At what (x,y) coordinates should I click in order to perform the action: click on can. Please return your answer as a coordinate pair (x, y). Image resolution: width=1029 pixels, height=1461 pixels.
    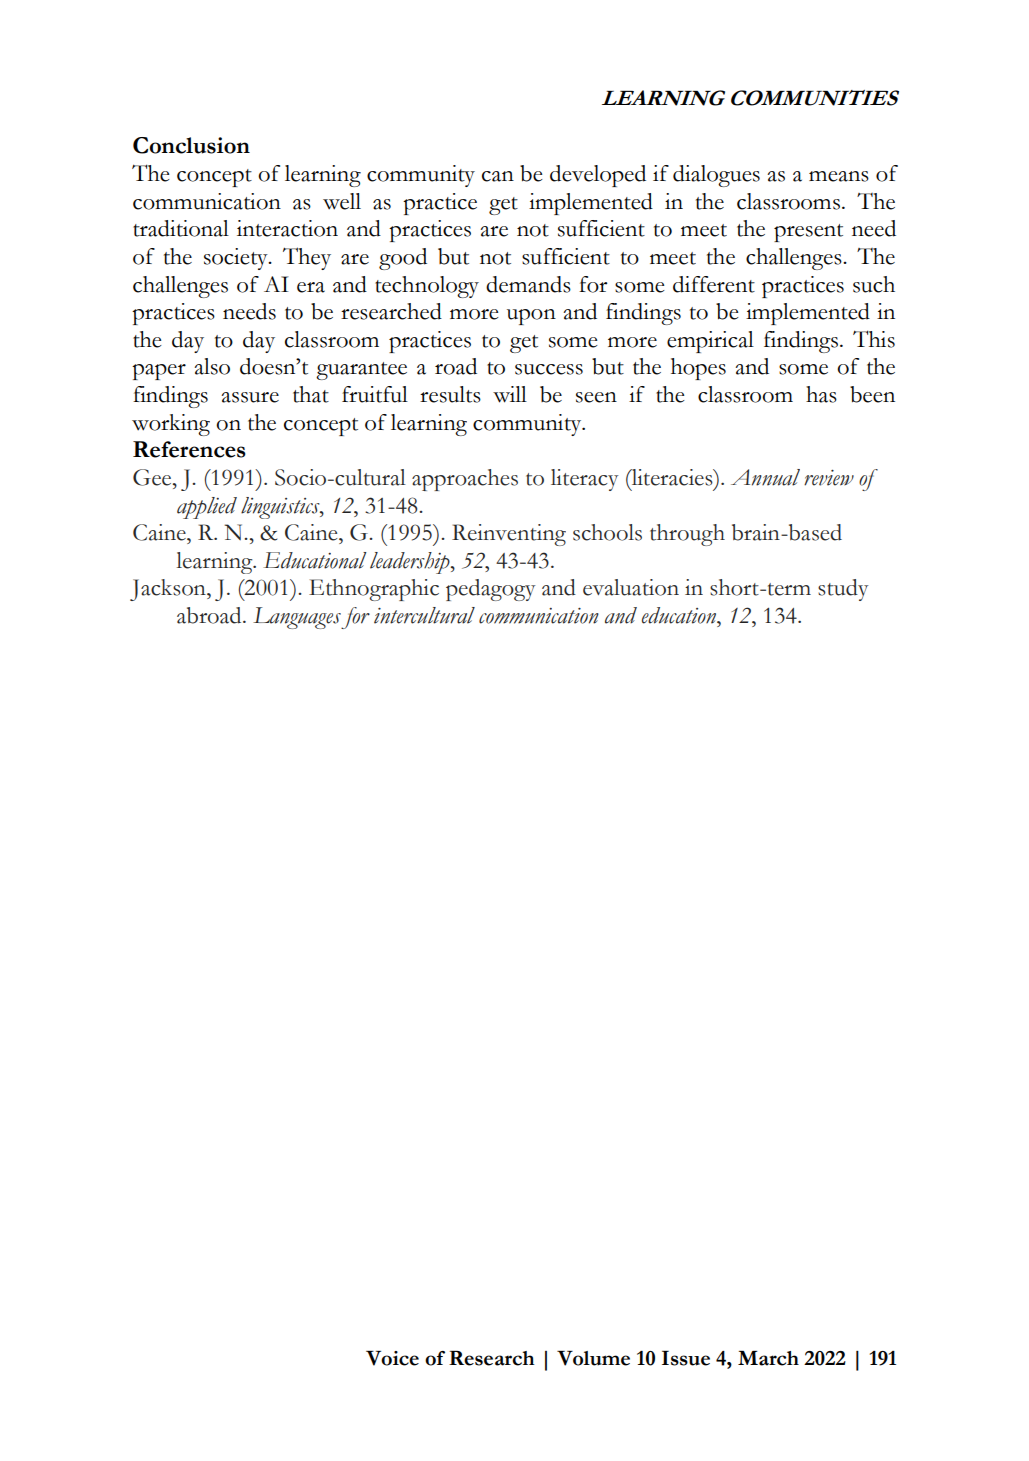
    Looking at the image, I should click on (498, 176).
